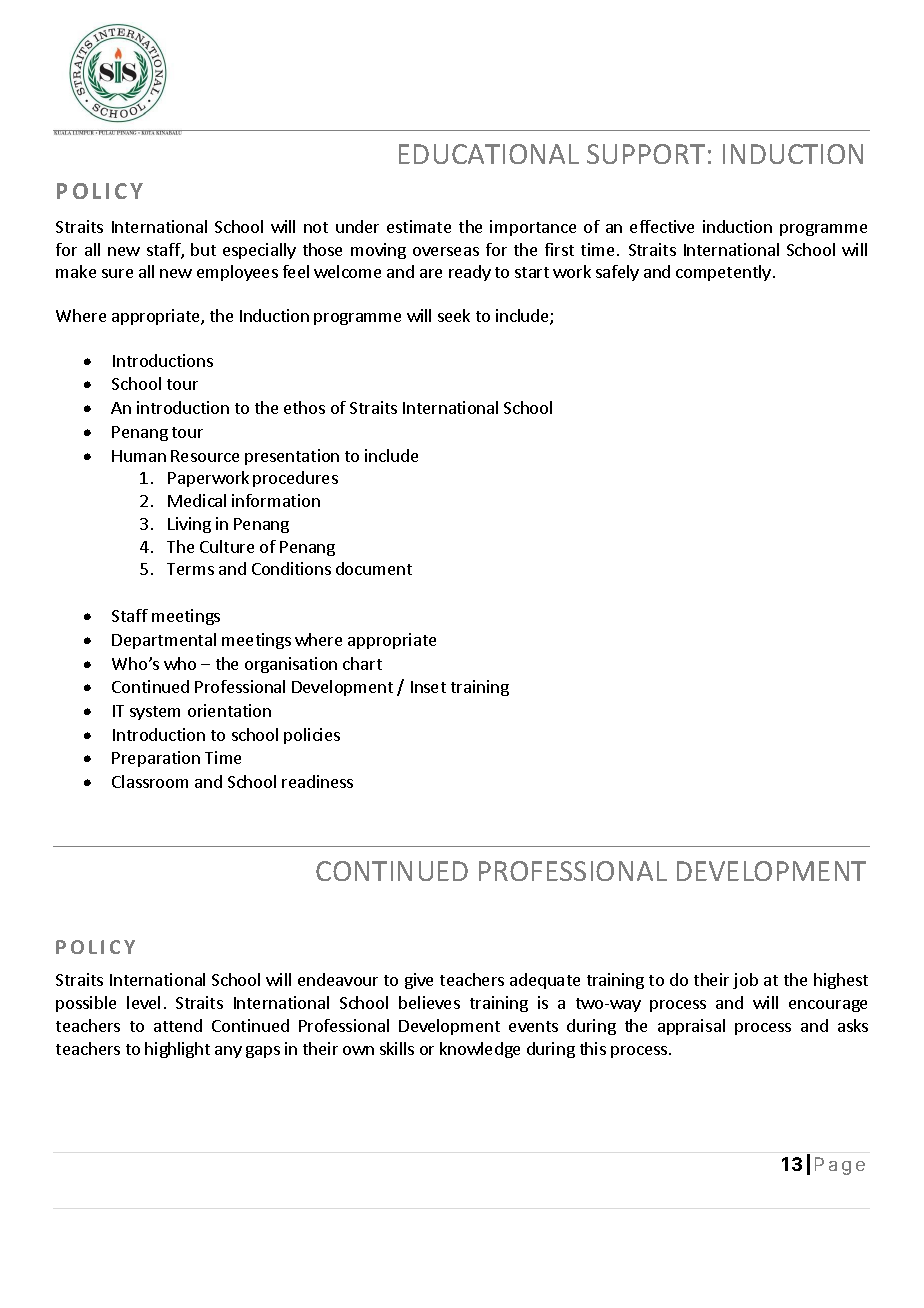 The image size is (924, 1308). I want to click on readiness, so click(317, 781).
